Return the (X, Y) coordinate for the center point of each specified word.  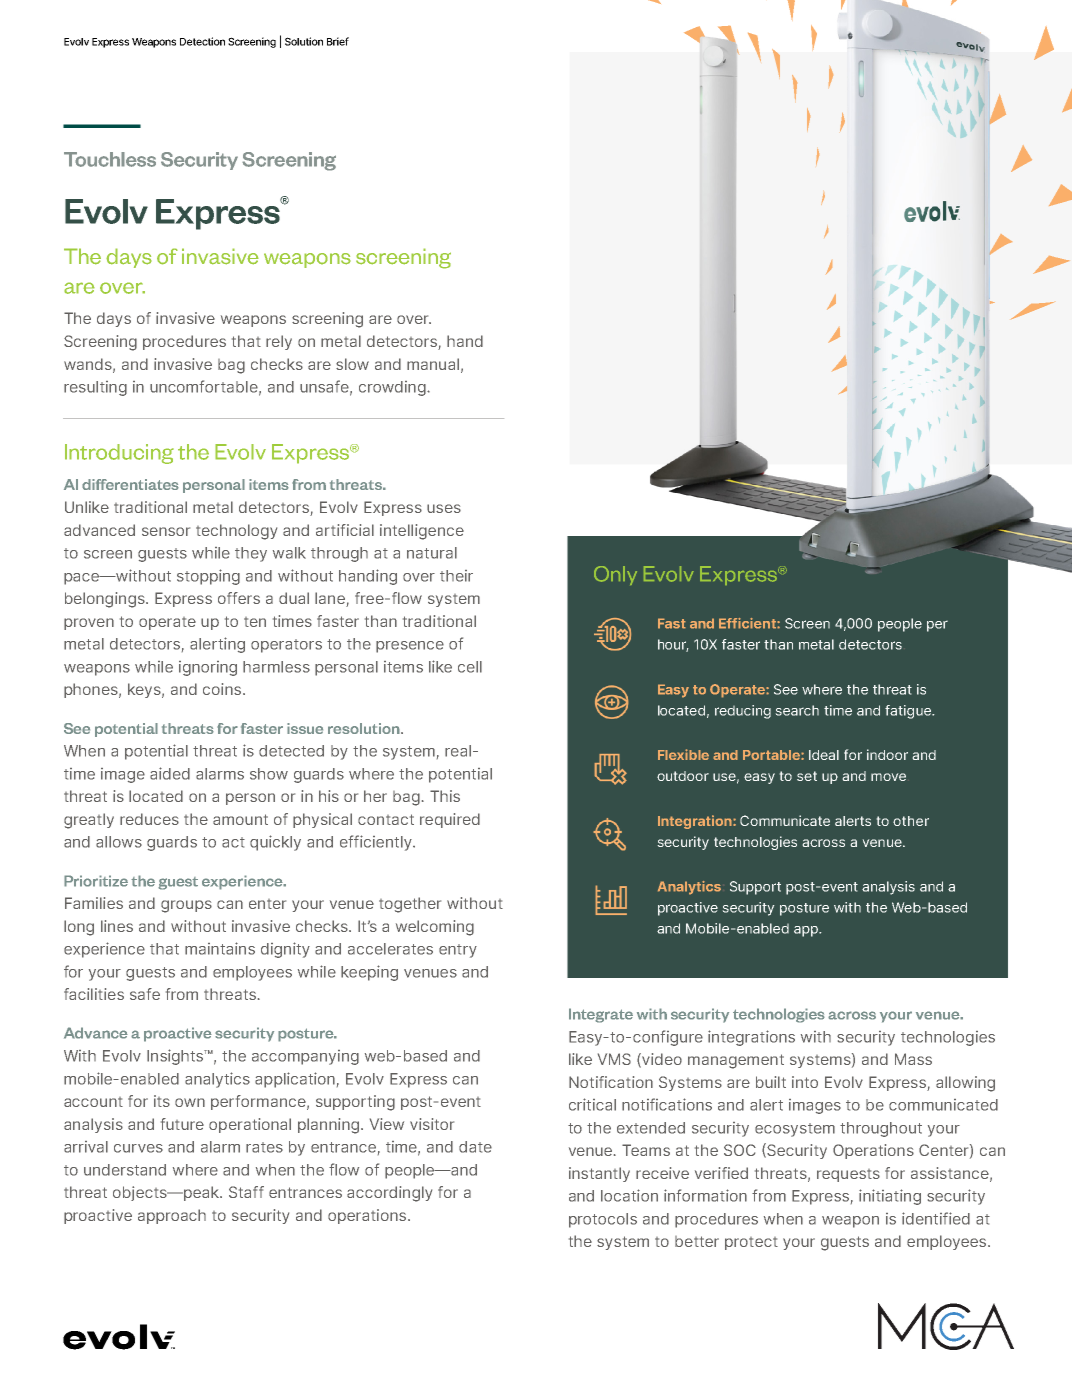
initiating (890, 1197)
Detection (202, 41)
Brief (338, 41)
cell (470, 667)
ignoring (208, 668)
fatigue (909, 712)
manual (433, 364)
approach (172, 1216)
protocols (603, 1220)
